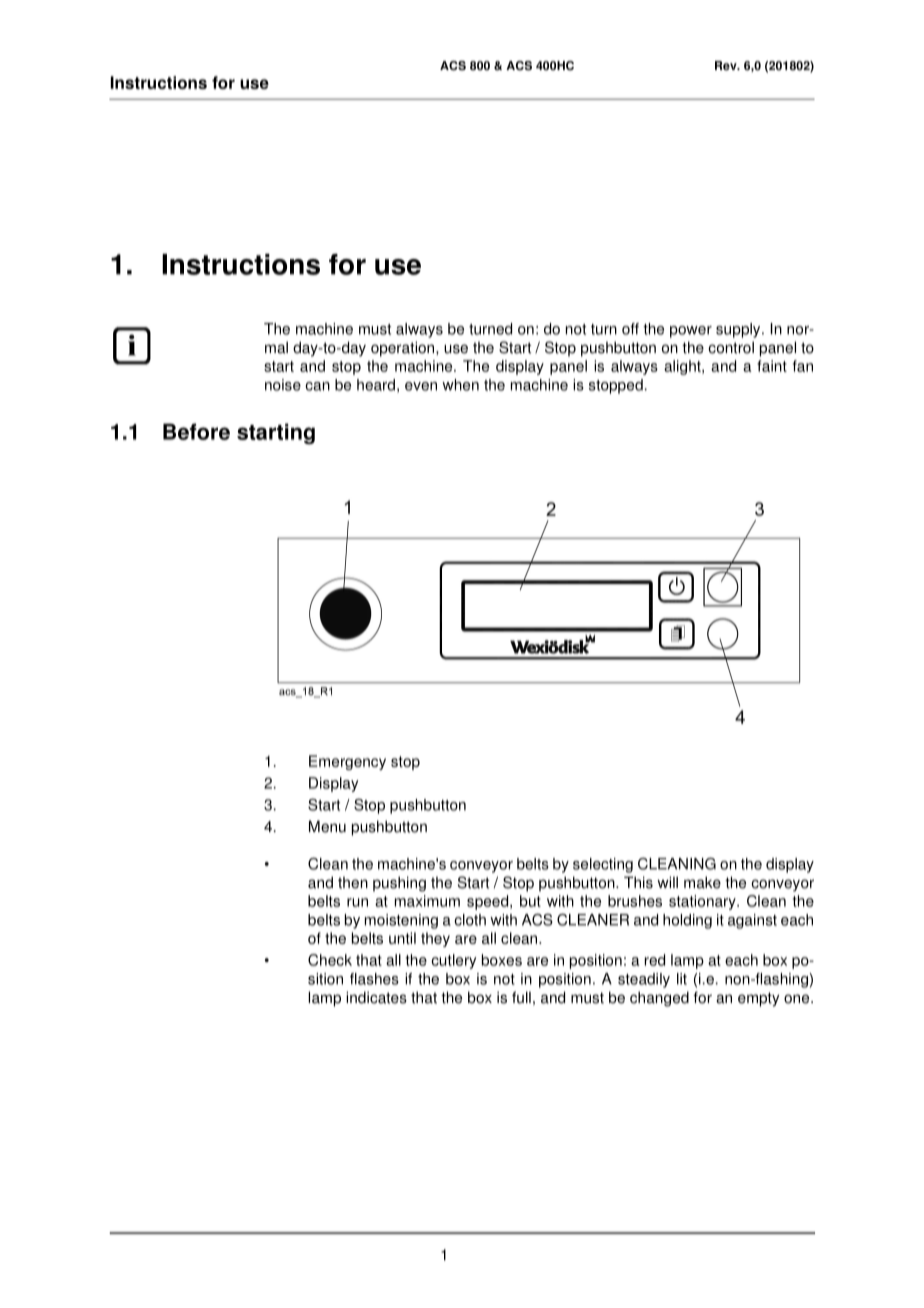 Image resolution: width=924 pixels, height=1308 pixels. I want to click on Menu, so click(327, 826).
